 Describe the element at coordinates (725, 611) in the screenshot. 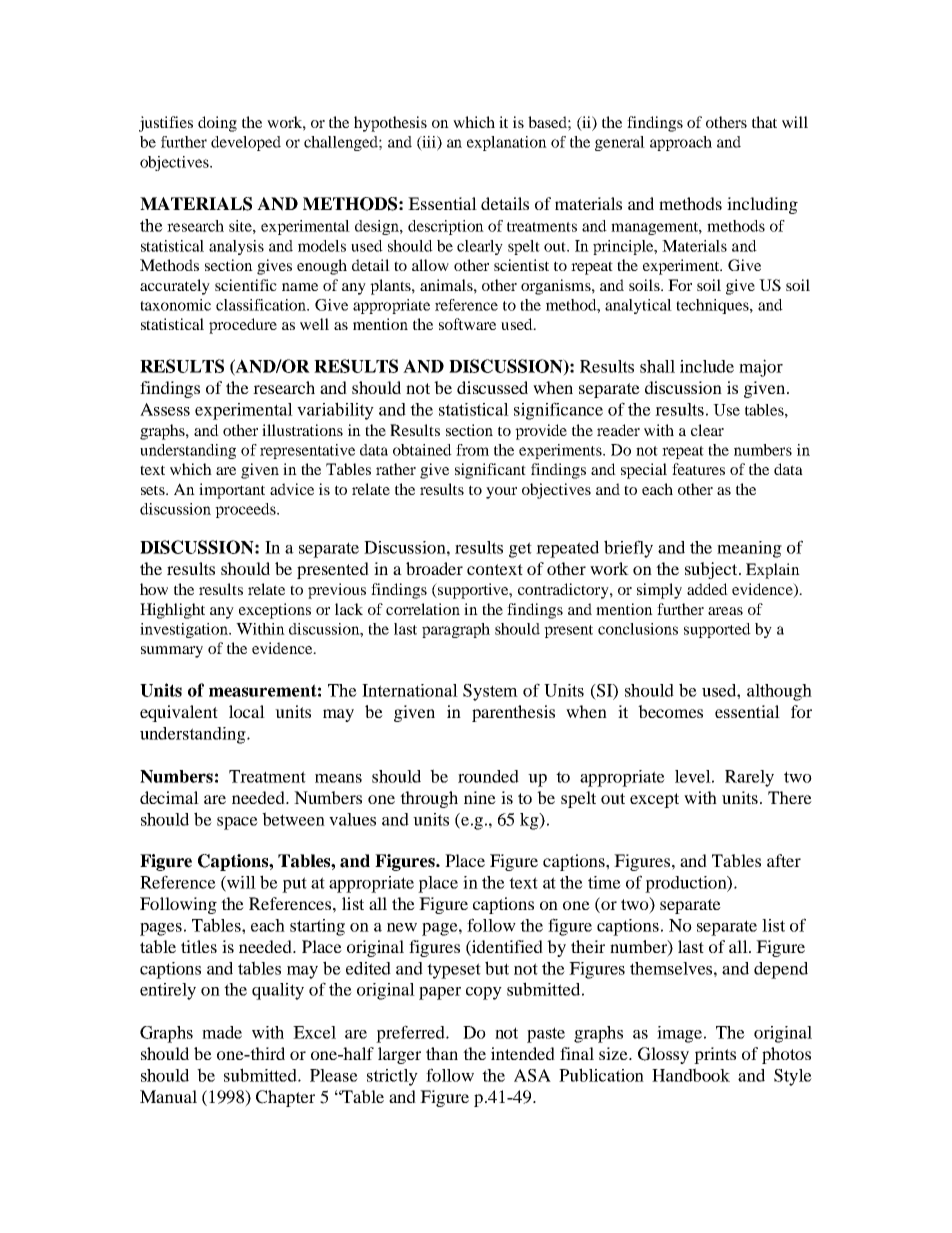

I see `areas` at that location.
